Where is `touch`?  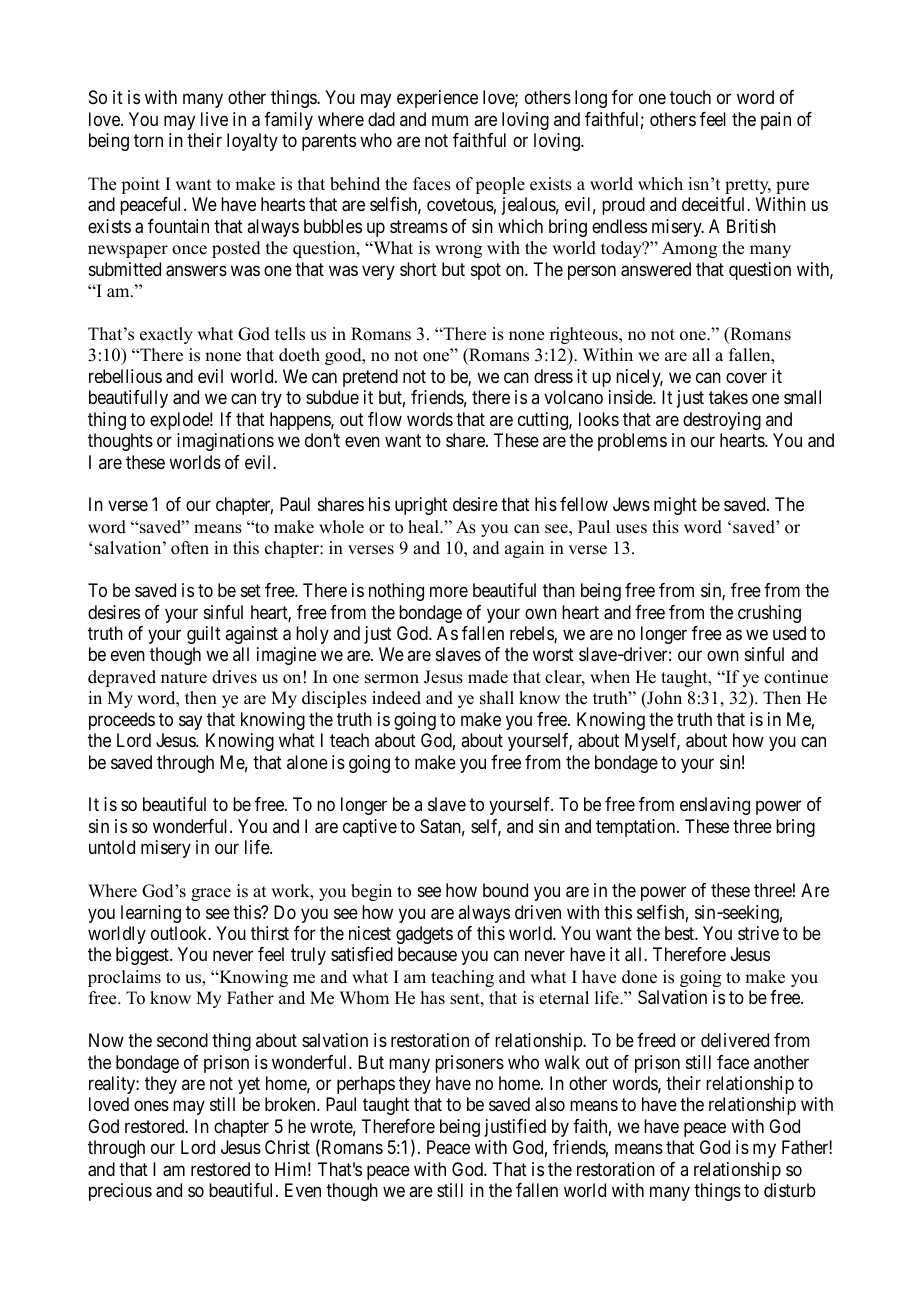 touch is located at coordinates (690, 97).
